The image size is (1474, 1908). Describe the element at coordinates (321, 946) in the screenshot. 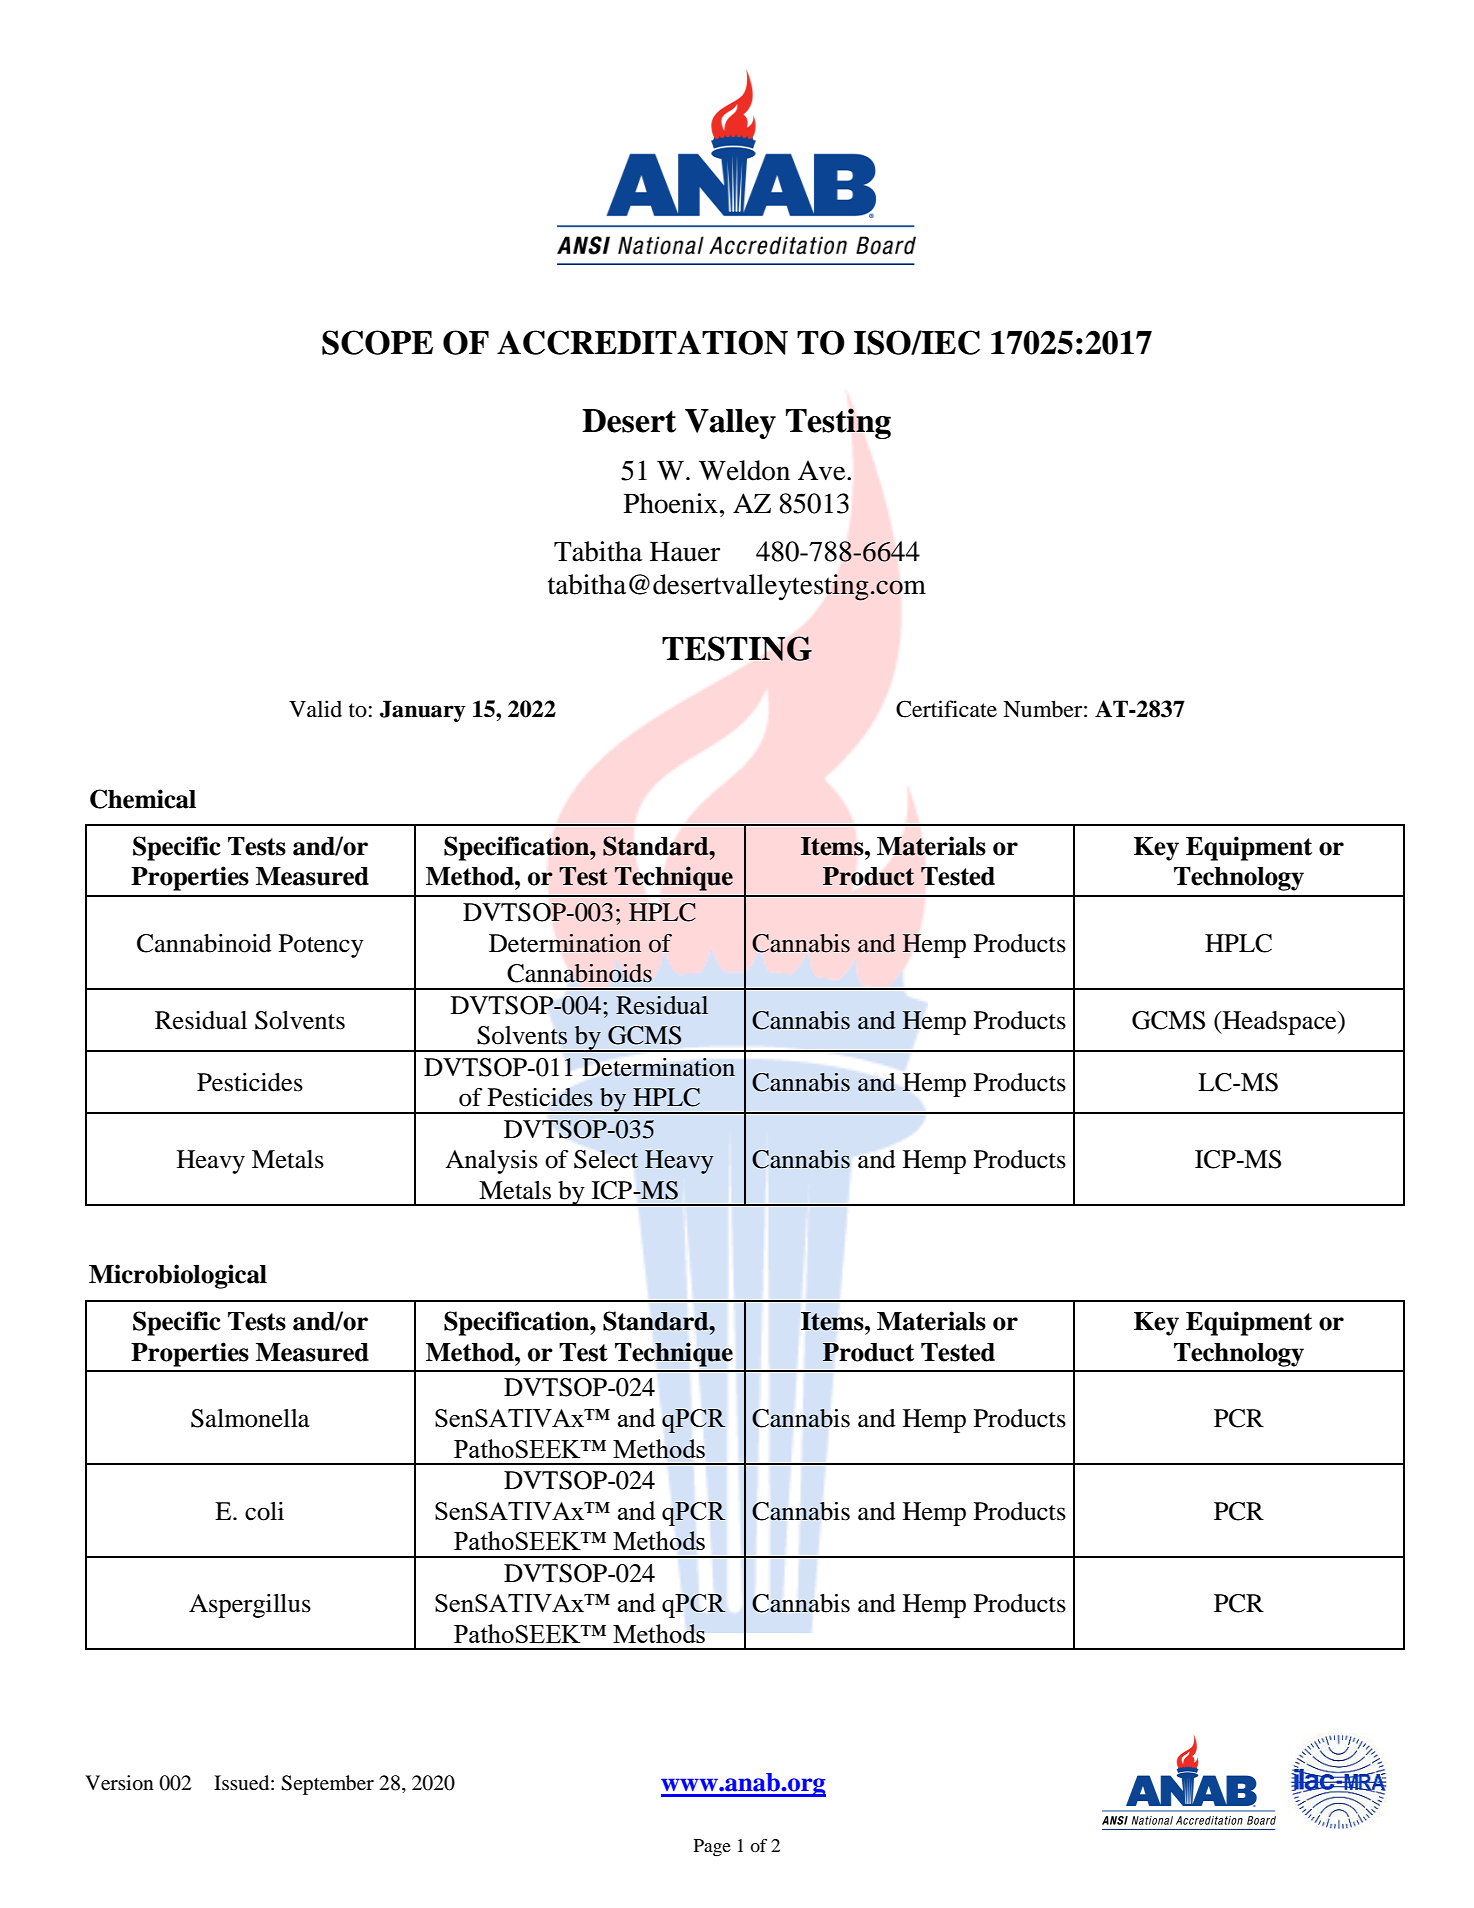

I see `Potency` at that location.
